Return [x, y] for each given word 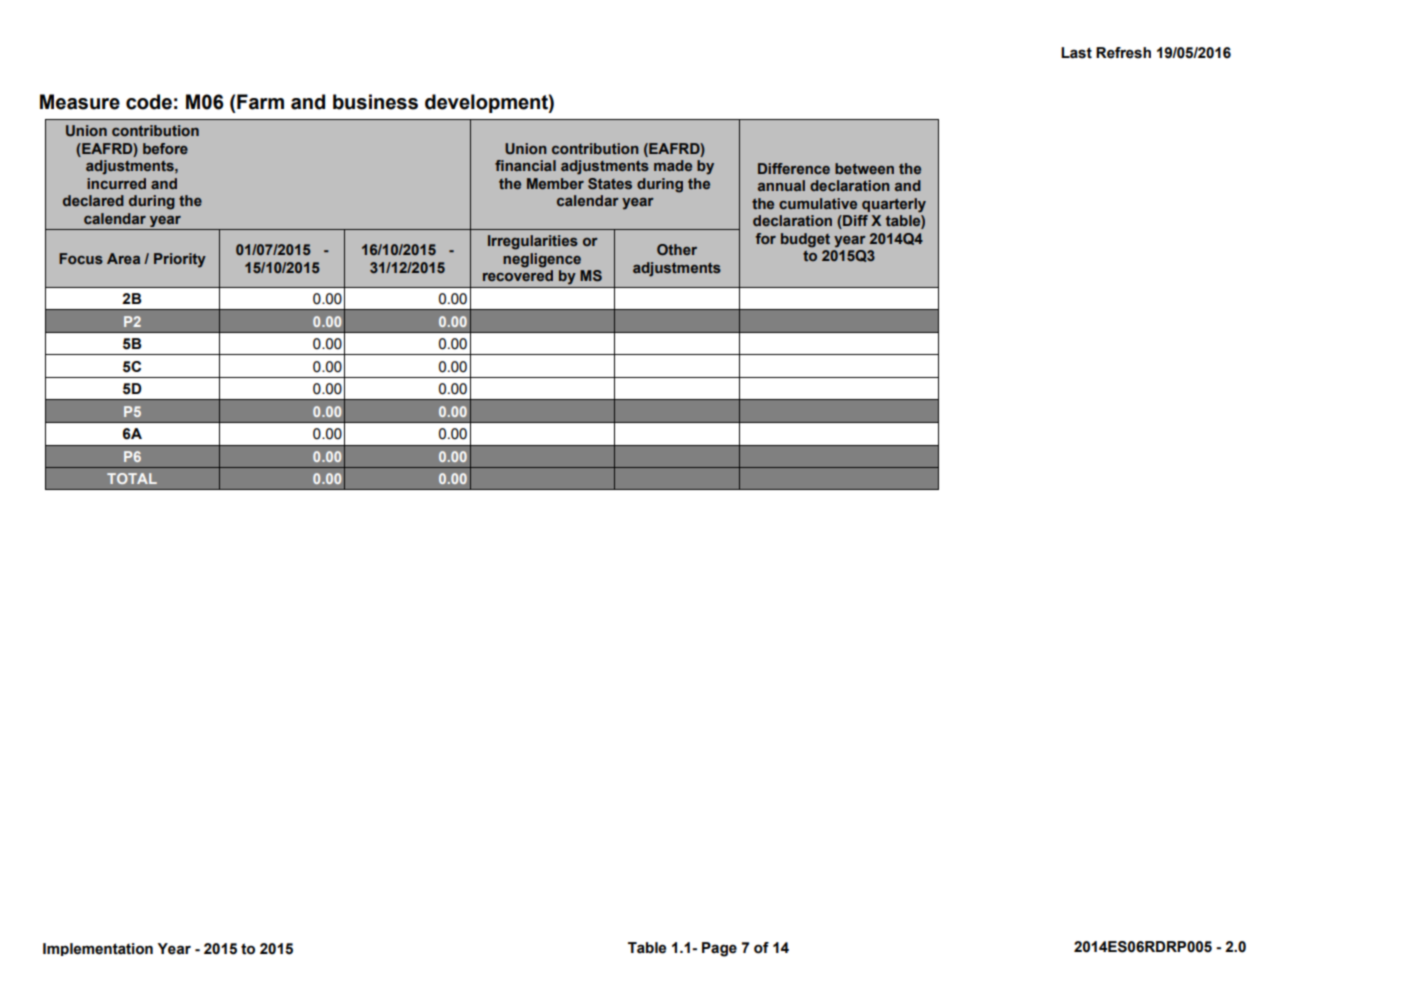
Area [123, 258]
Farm [260, 102]
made [673, 165]
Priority [180, 260]
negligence [542, 260]
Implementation [98, 949]
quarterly [894, 205]
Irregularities [533, 242]
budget [805, 240]
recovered [518, 275]
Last [1076, 53]
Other [677, 249]
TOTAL [132, 478]
